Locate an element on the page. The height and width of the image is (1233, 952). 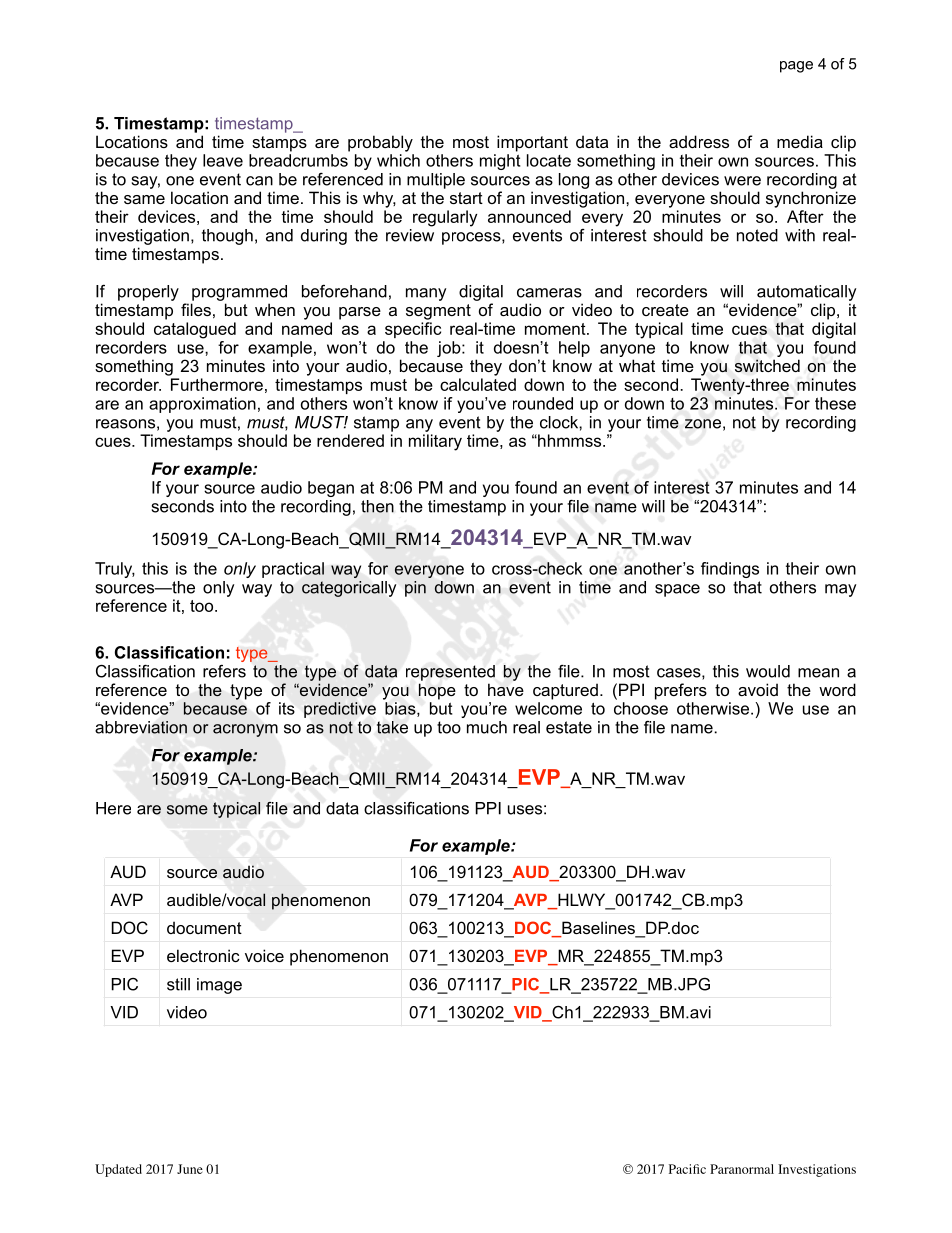
findings is located at coordinates (730, 570).
